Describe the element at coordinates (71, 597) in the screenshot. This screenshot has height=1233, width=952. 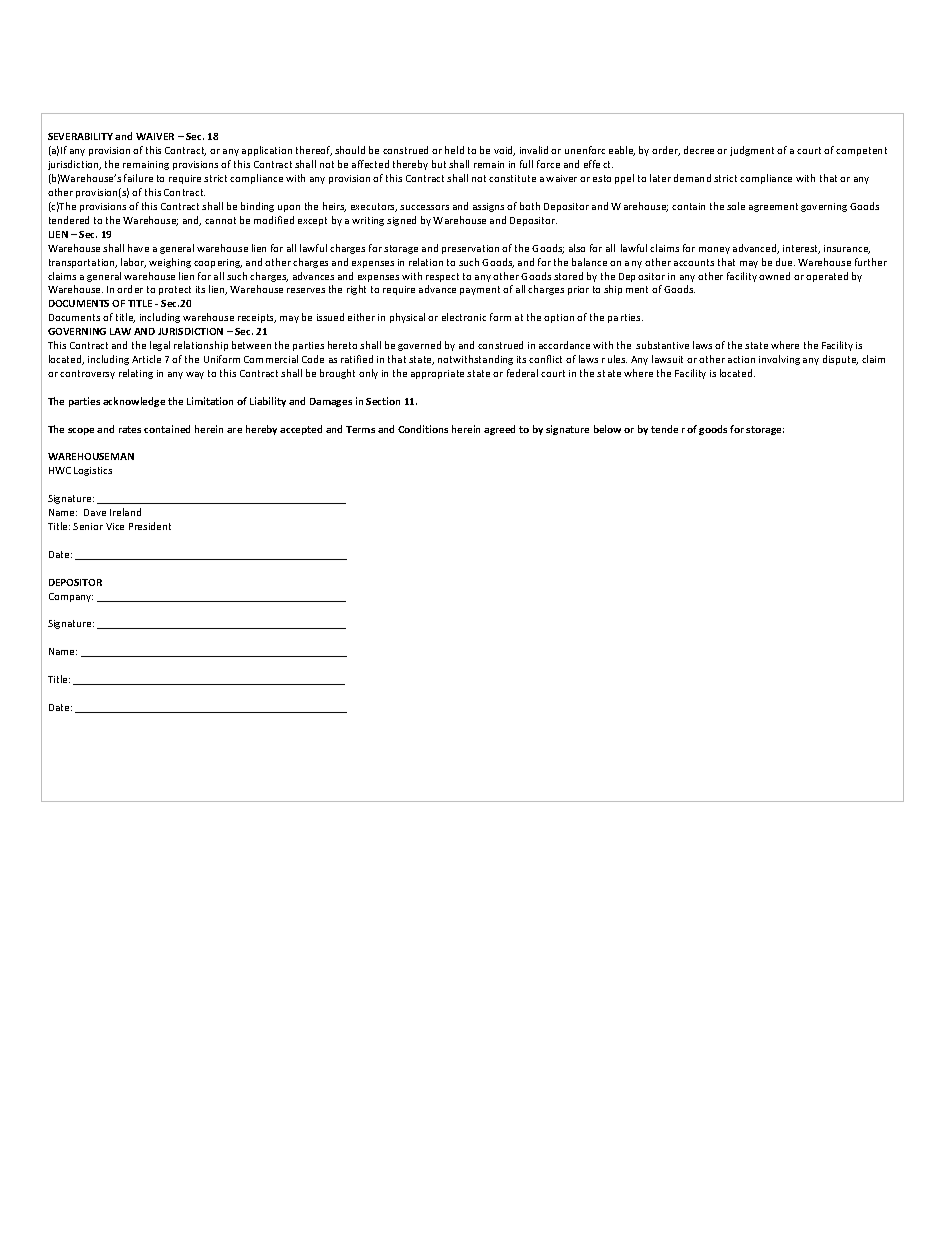
I see `Company` at that location.
